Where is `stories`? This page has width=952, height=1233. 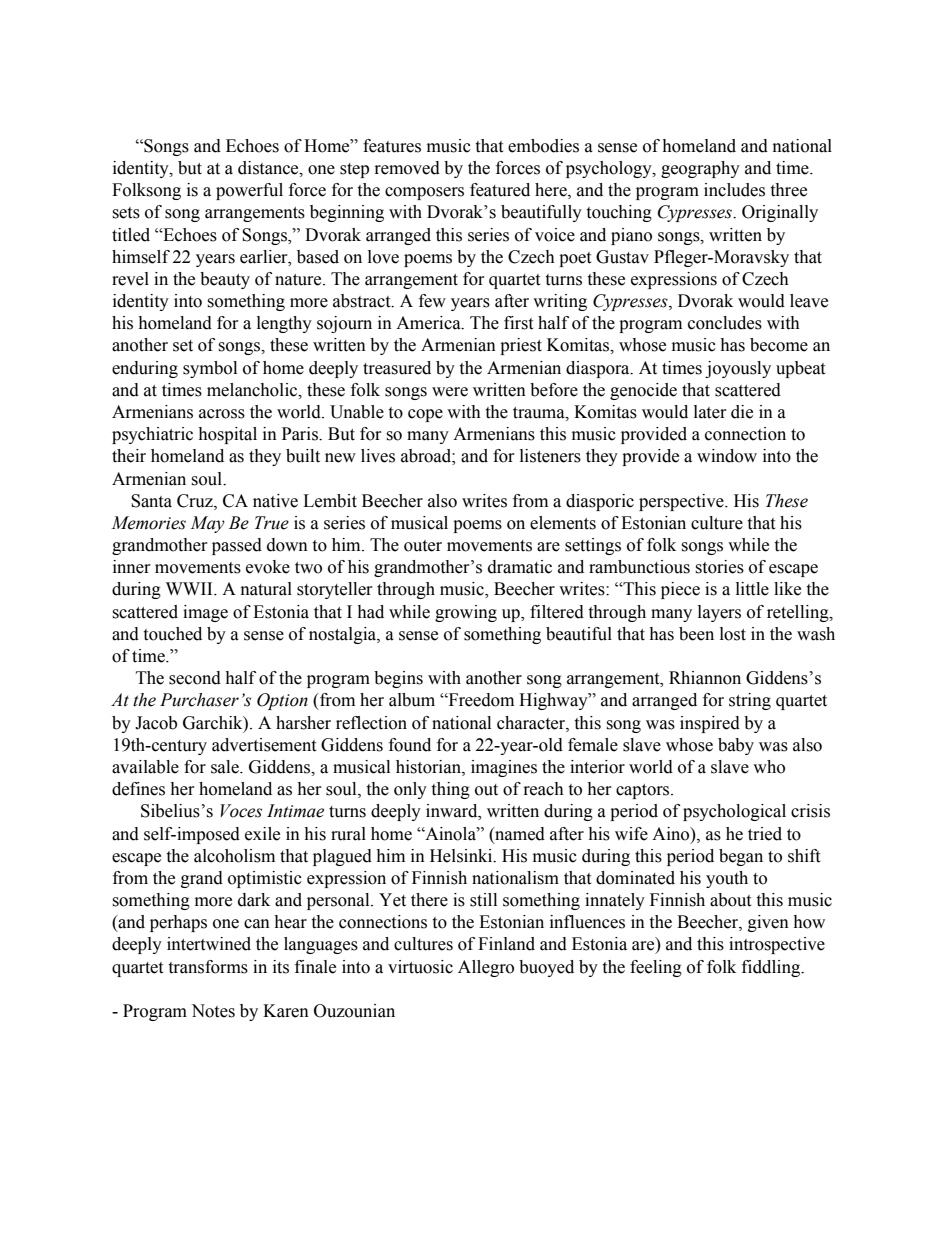
stories is located at coordinates (719, 567).
